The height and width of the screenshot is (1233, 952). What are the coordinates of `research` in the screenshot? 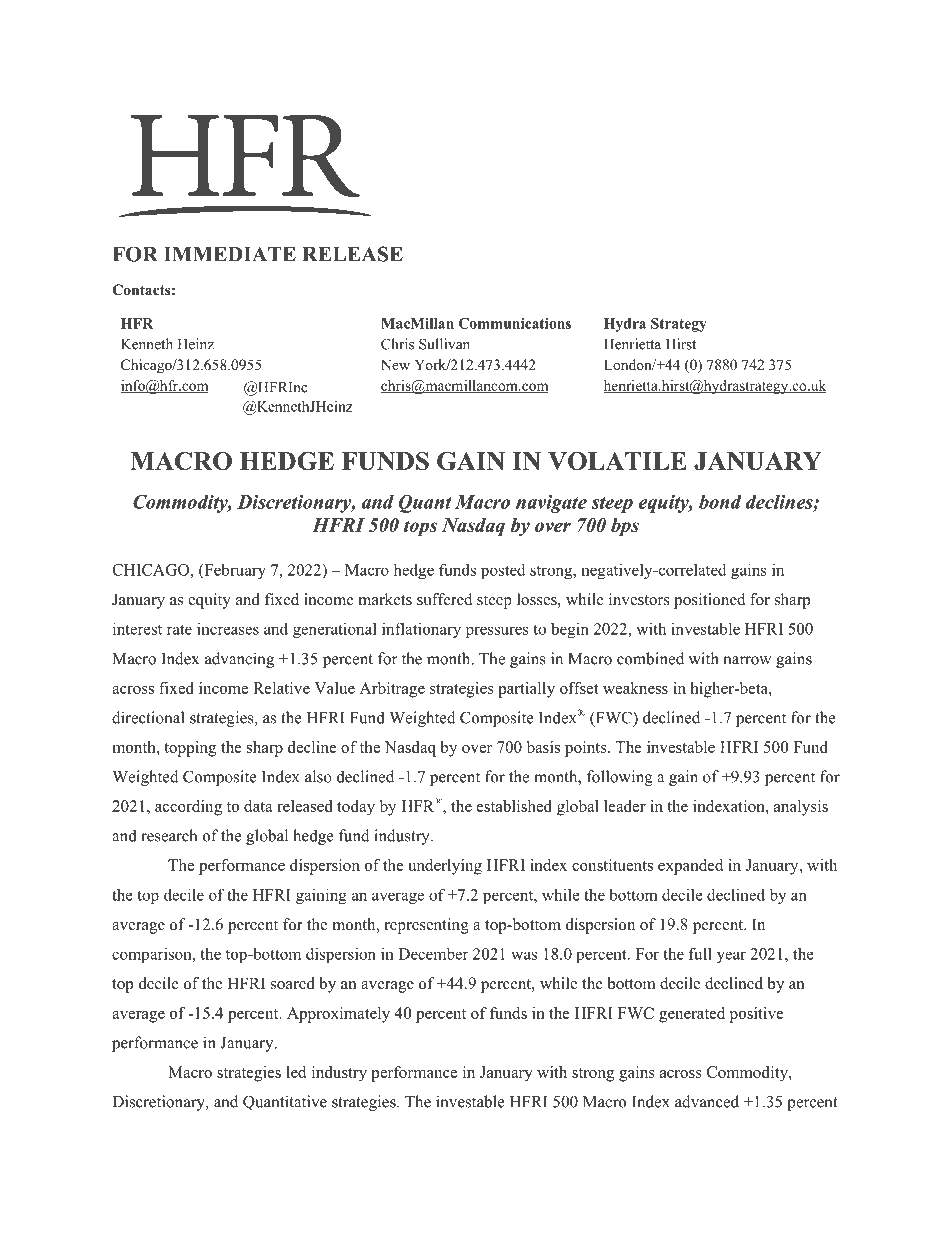 It's located at (169, 835).
